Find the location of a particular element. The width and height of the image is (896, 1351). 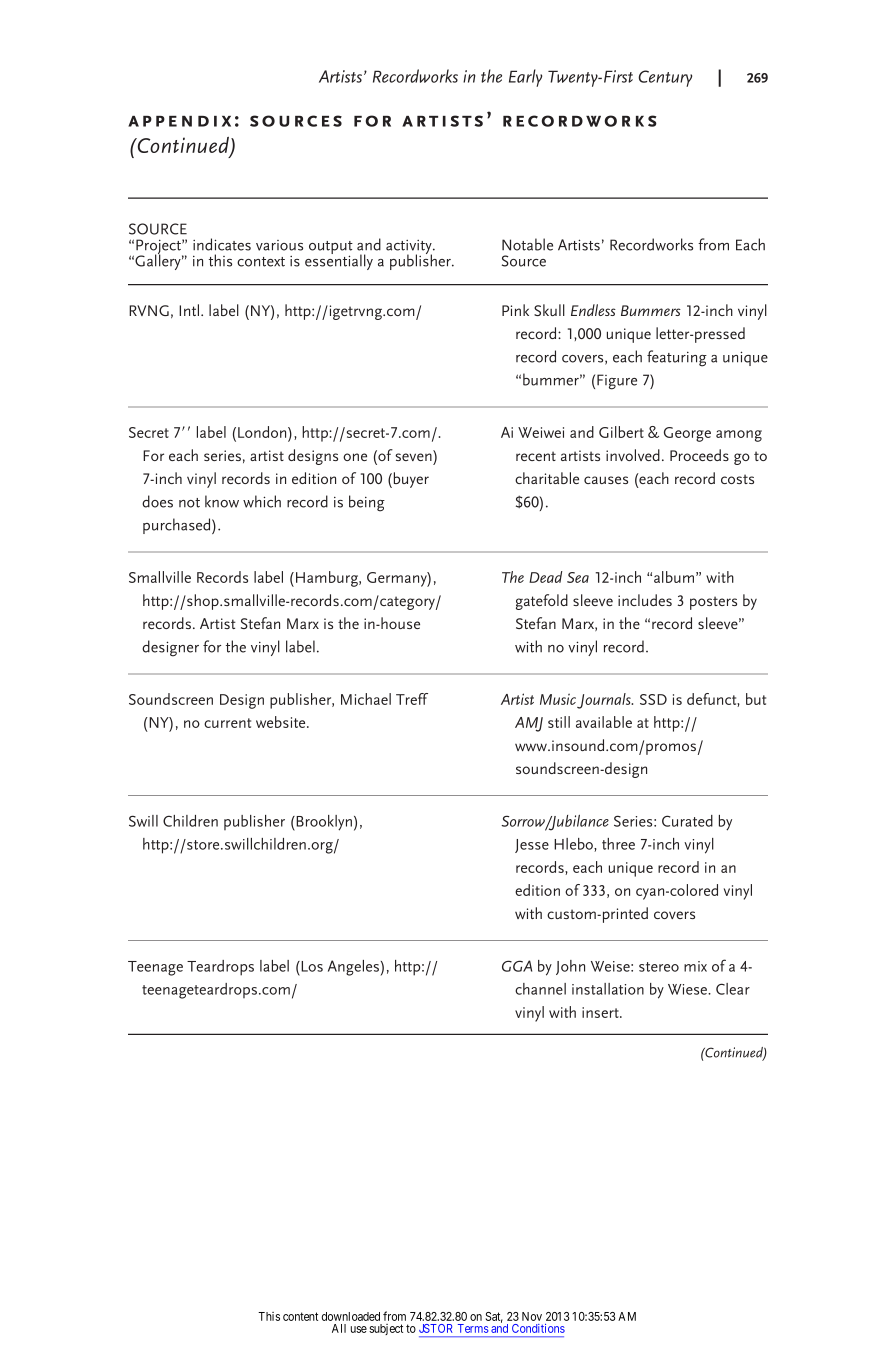

Michael is located at coordinates (366, 699).
